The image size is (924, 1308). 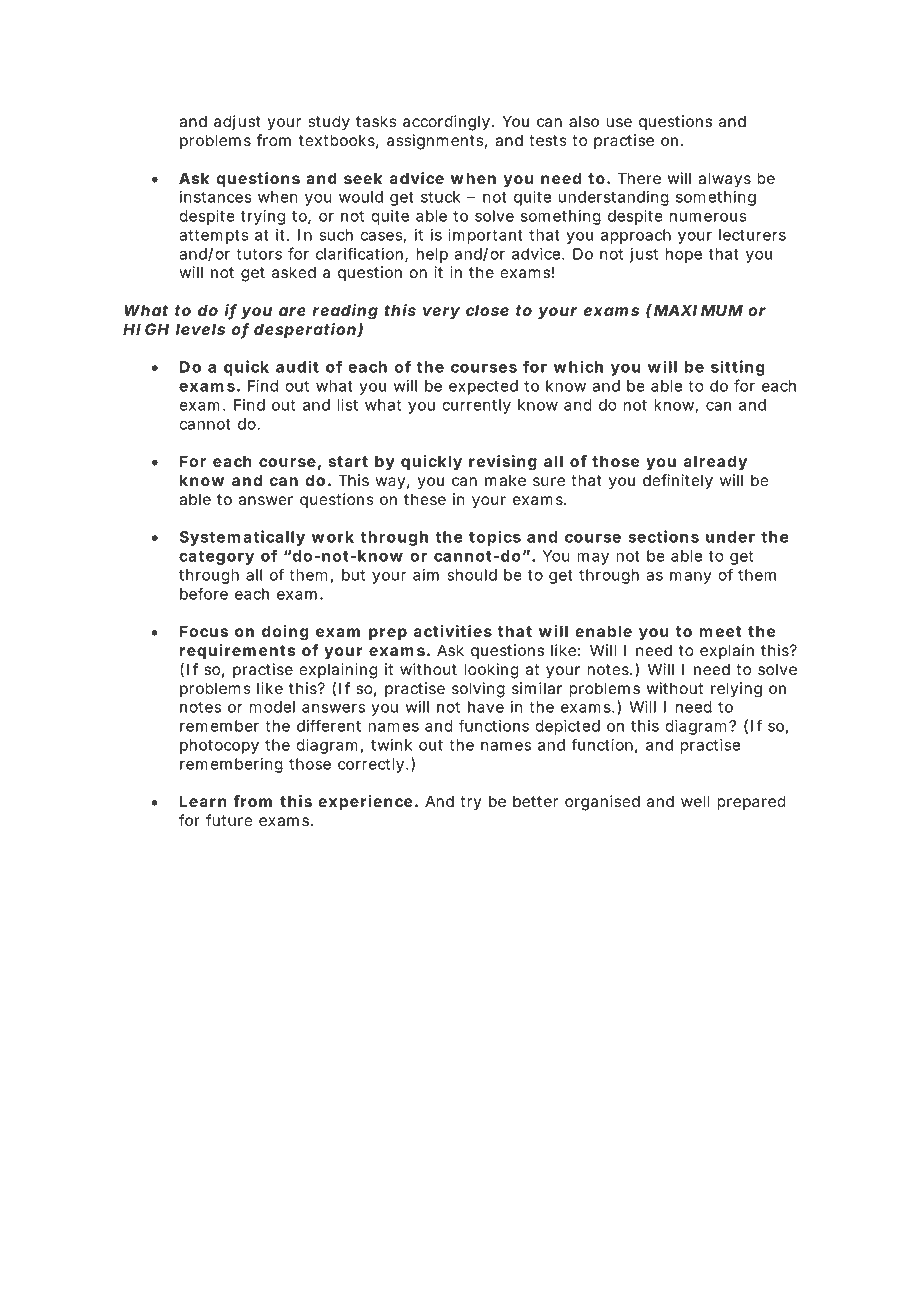 What do you see at coordinates (503, 463) in the screenshot?
I see `revising` at bounding box center [503, 463].
